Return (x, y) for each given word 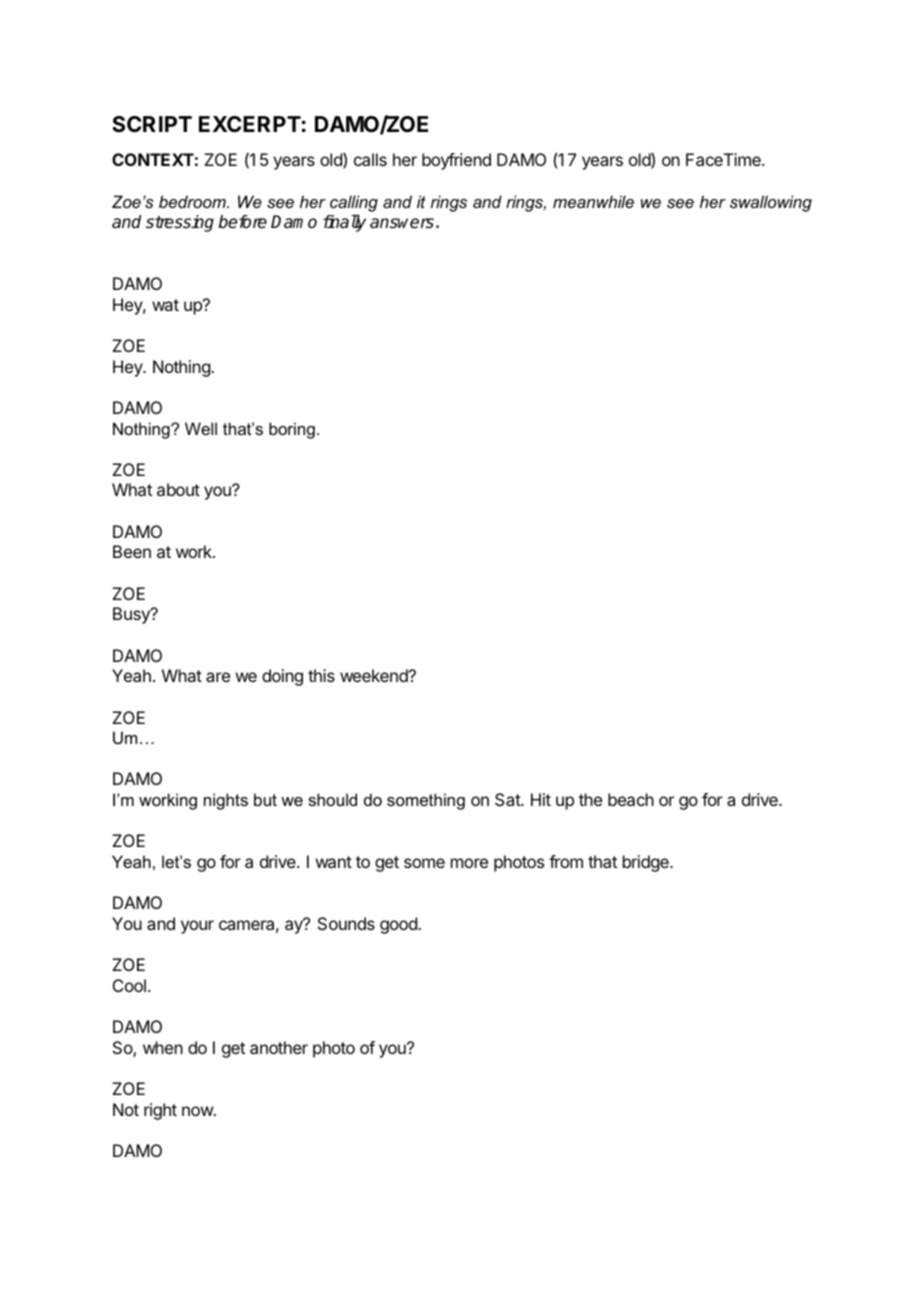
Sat (508, 799)
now (198, 1111)
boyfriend (456, 161)
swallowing (771, 203)
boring (292, 430)
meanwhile (593, 201)
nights (226, 801)
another (279, 1047)
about (178, 489)
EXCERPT (250, 124)
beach (631, 799)
